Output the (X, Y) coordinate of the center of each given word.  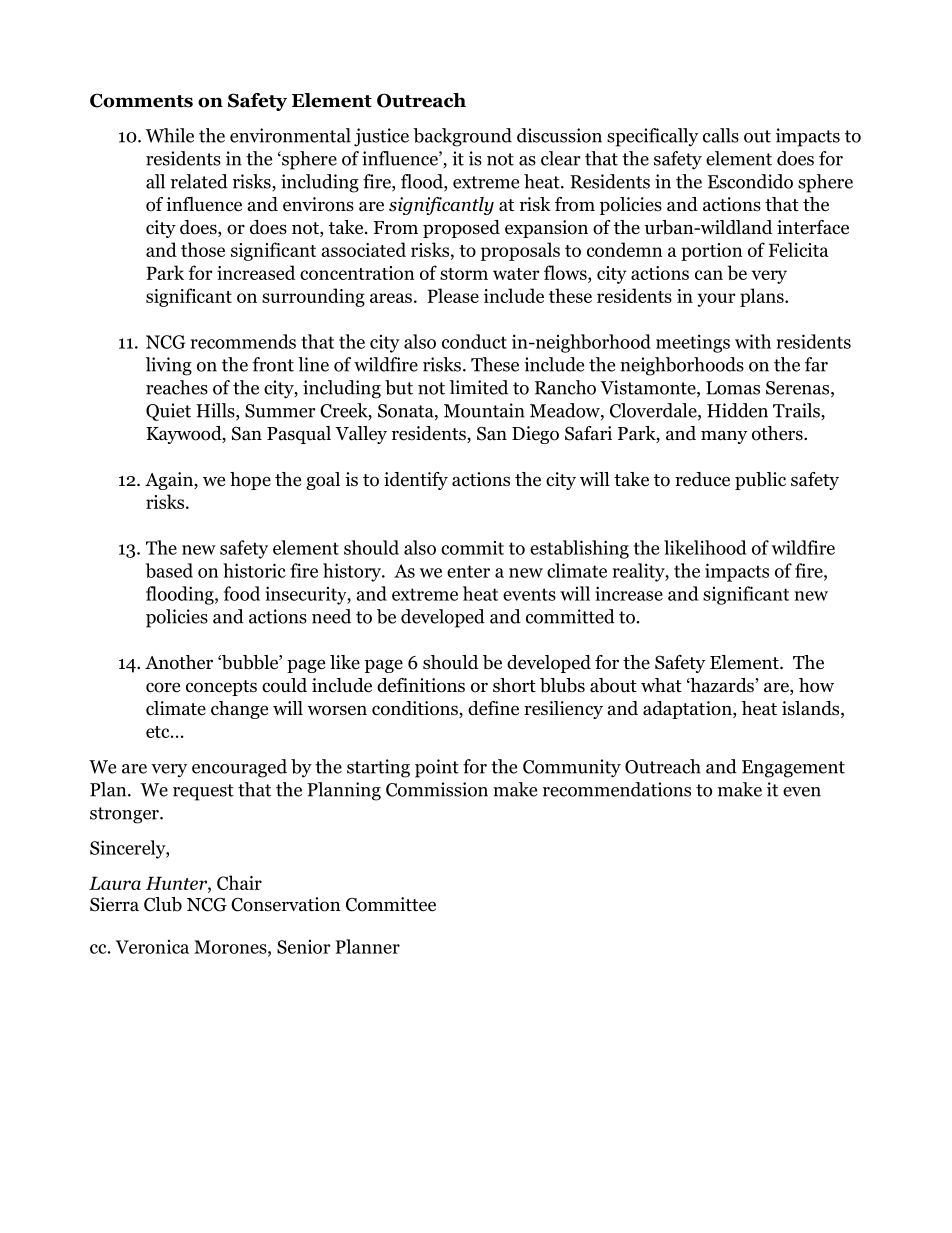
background (462, 137)
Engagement (793, 769)
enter (468, 571)
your (717, 300)
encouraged (239, 768)
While (169, 135)
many (724, 437)
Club (163, 904)
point (437, 768)
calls (721, 135)
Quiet (168, 412)
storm (464, 274)
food (242, 593)
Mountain (484, 410)
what (661, 685)
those (203, 249)
